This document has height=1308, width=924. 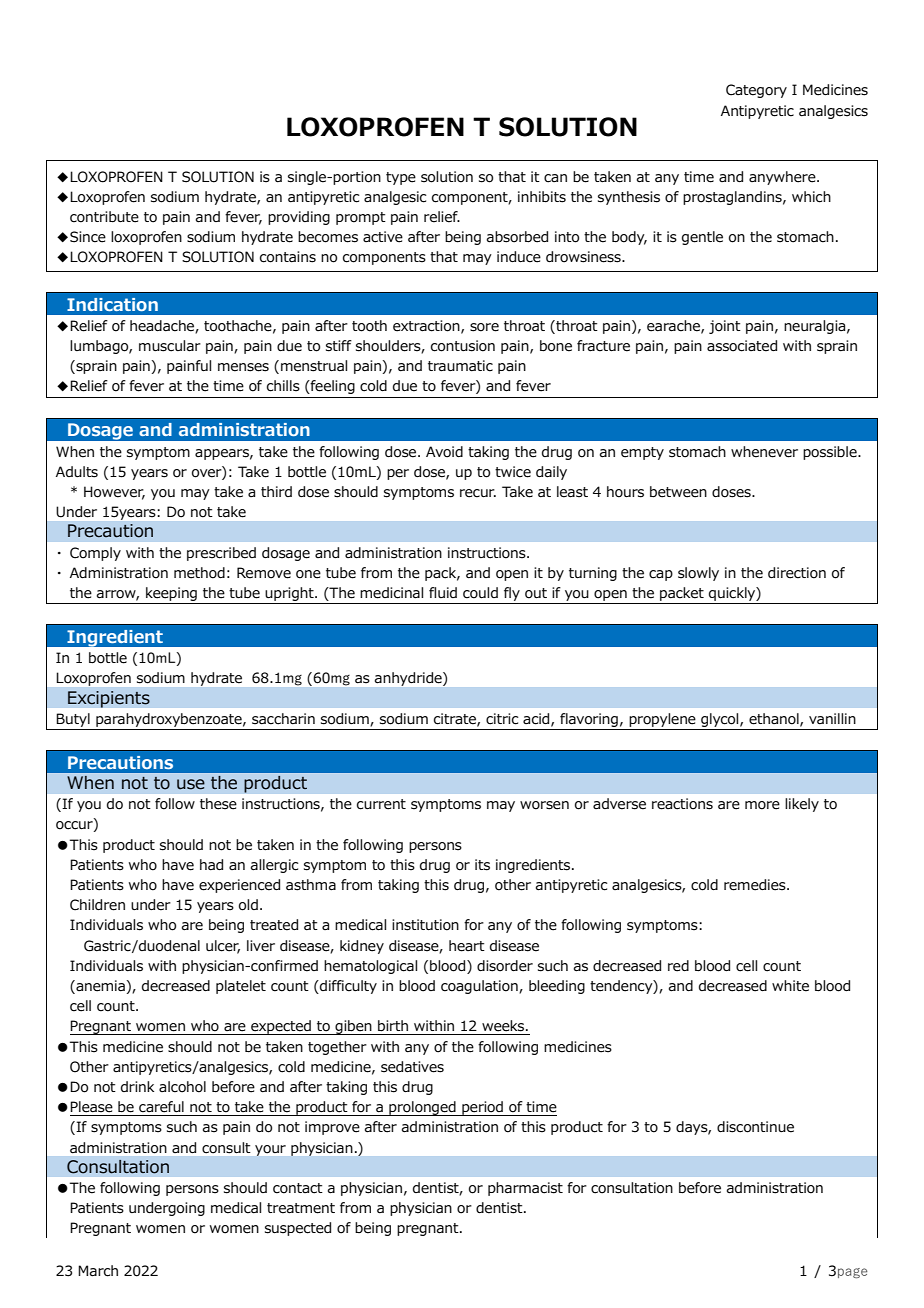 I want to click on contribute, so click(x=104, y=217).
